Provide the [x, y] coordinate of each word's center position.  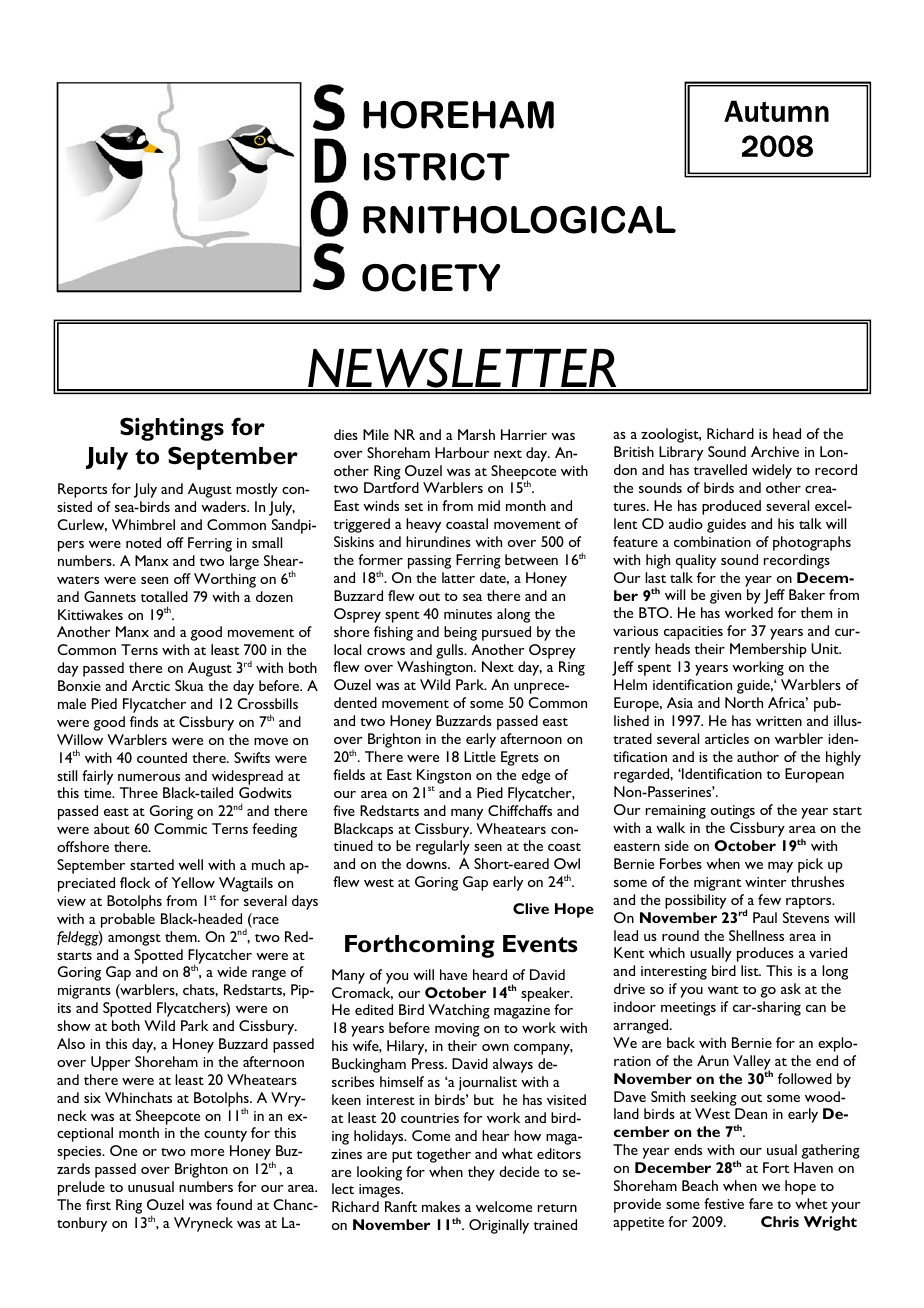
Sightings [172, 429]
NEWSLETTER [463, 369]
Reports [82, 490]
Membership [768, 650]
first [98, 1204]
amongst [134, 940]
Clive [531, 908]
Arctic [151, 685]
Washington [436, 668]
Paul [765, 917]
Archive [775, 451]
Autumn [776, 111]
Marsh [476, 434]
